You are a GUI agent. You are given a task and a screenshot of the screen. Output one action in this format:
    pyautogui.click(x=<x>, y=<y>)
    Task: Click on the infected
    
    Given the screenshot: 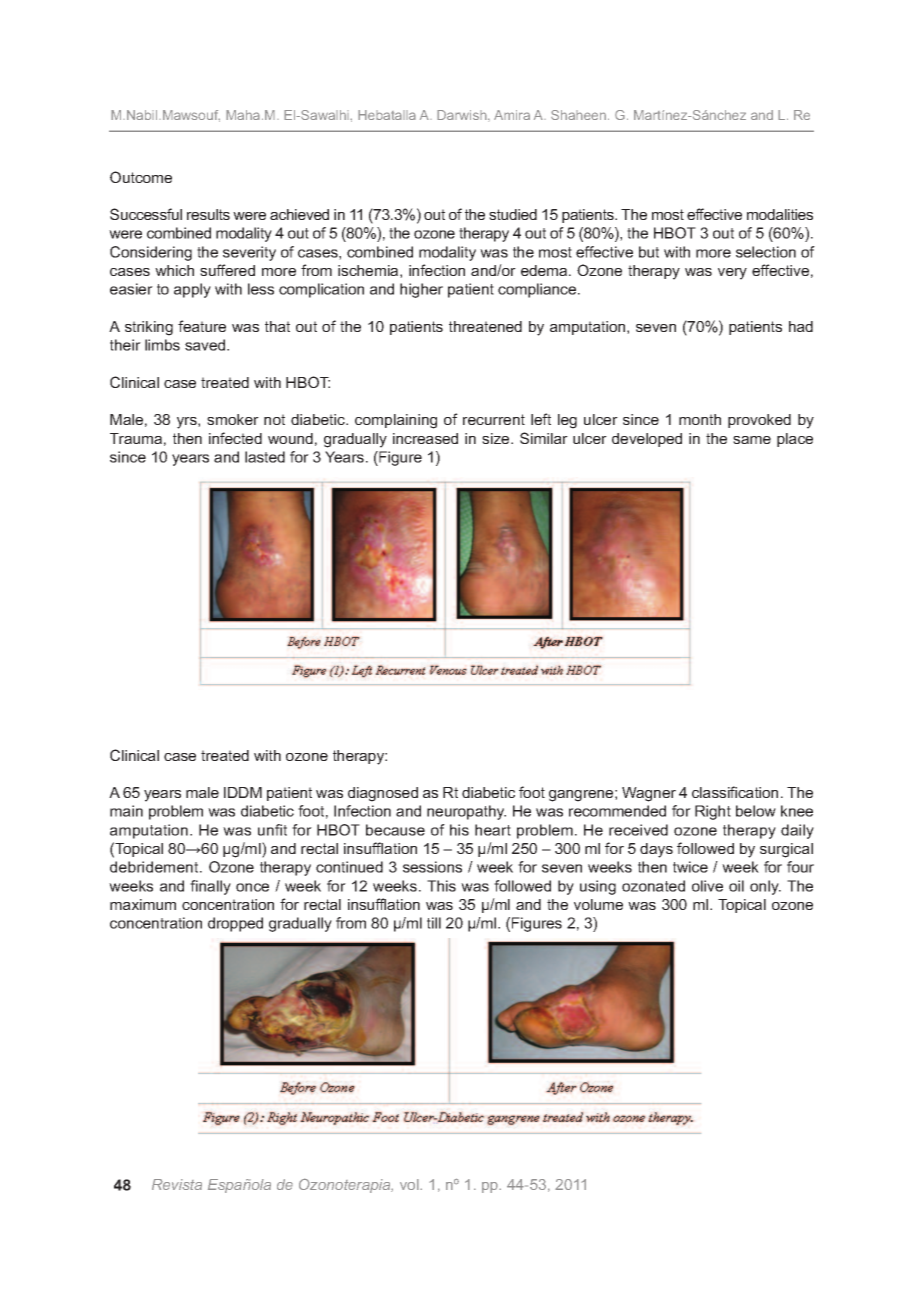 What is the action you would take?
    pyautogui.click(x=235, y=438)
